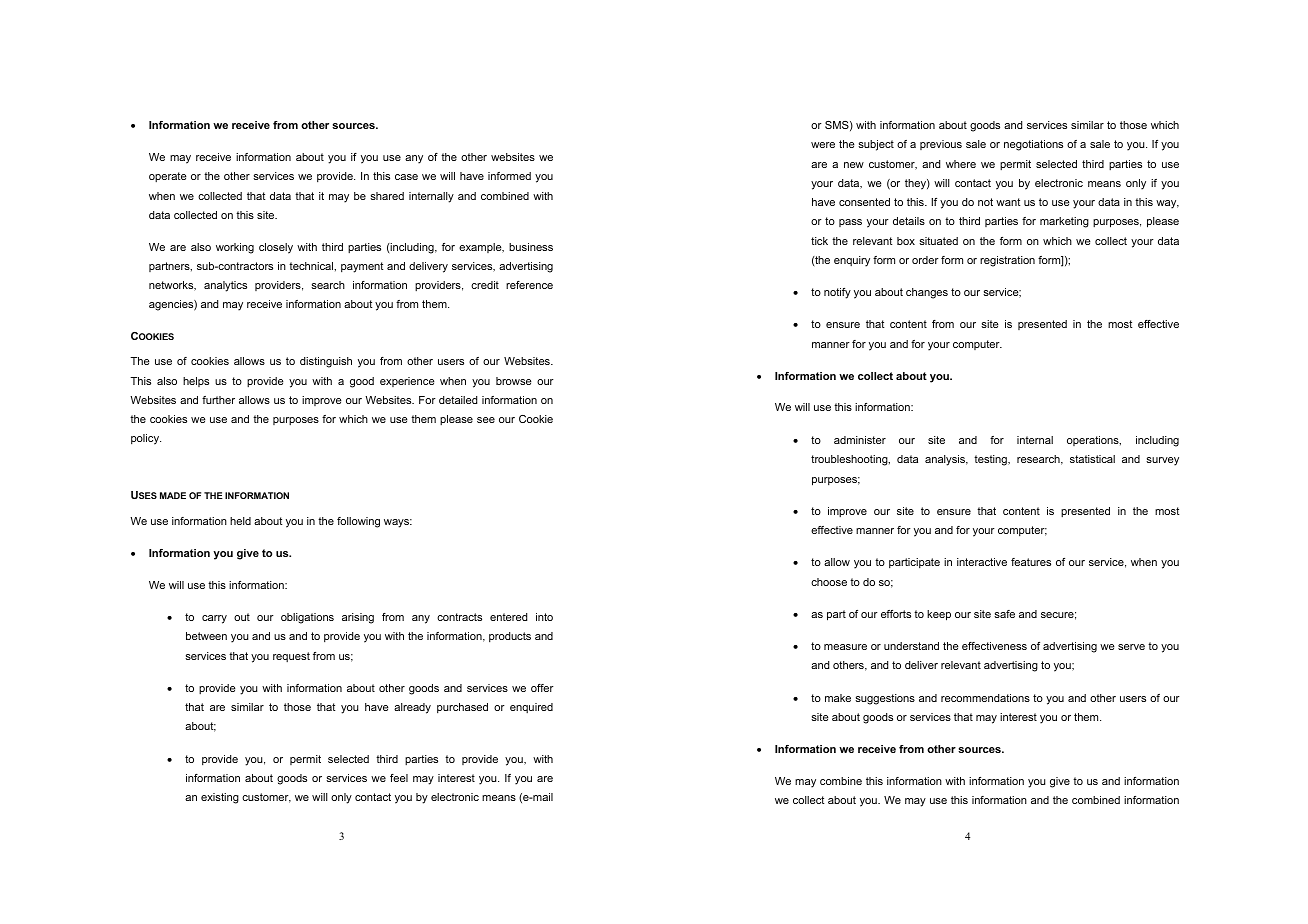 This image has height=924, width=1308. What do you see at coordinates (531, 708) in the image?
I see `enquired` at bounding box center [531, 708].
